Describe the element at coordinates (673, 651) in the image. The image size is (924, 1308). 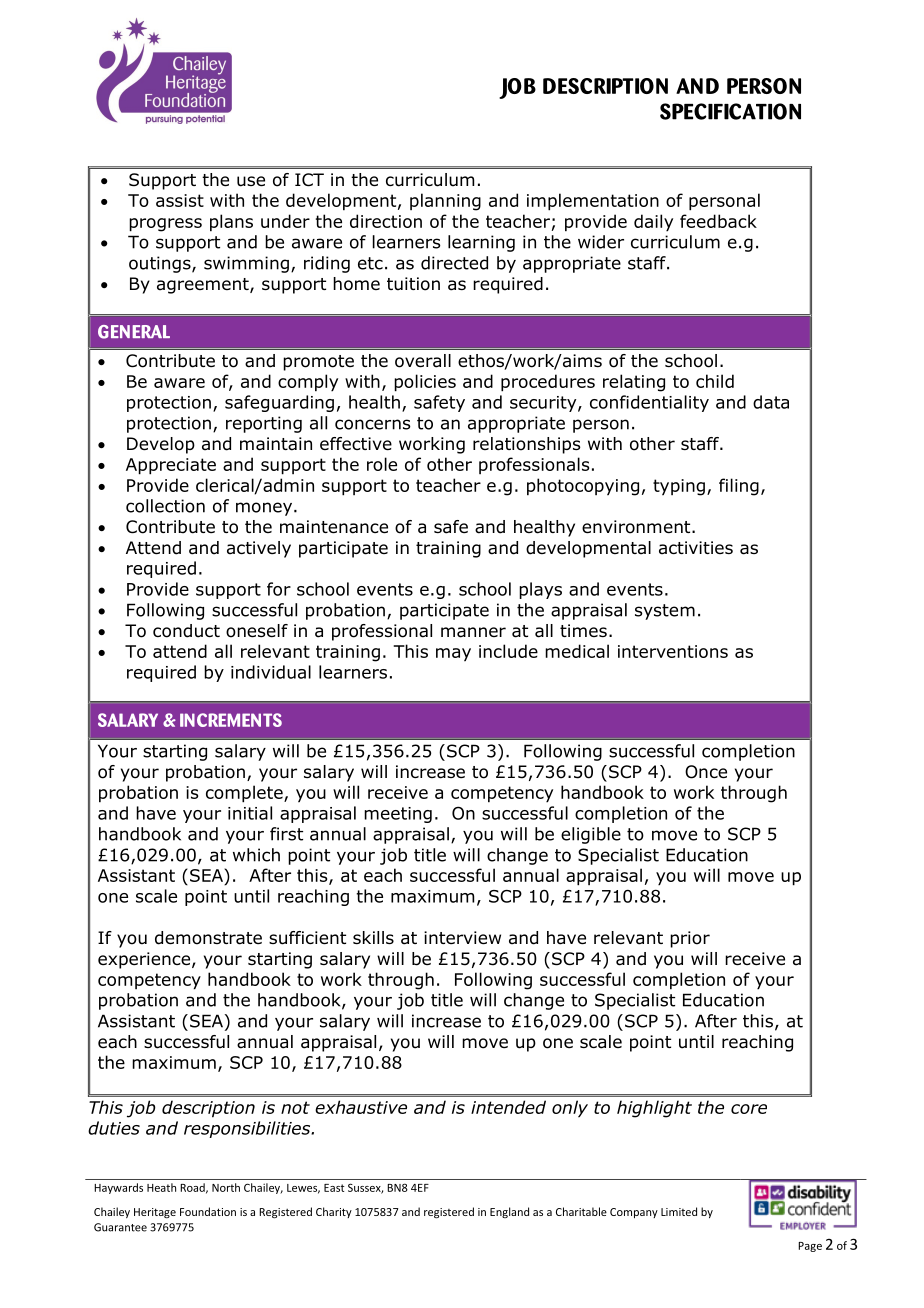
I see `interventions` at that location.
